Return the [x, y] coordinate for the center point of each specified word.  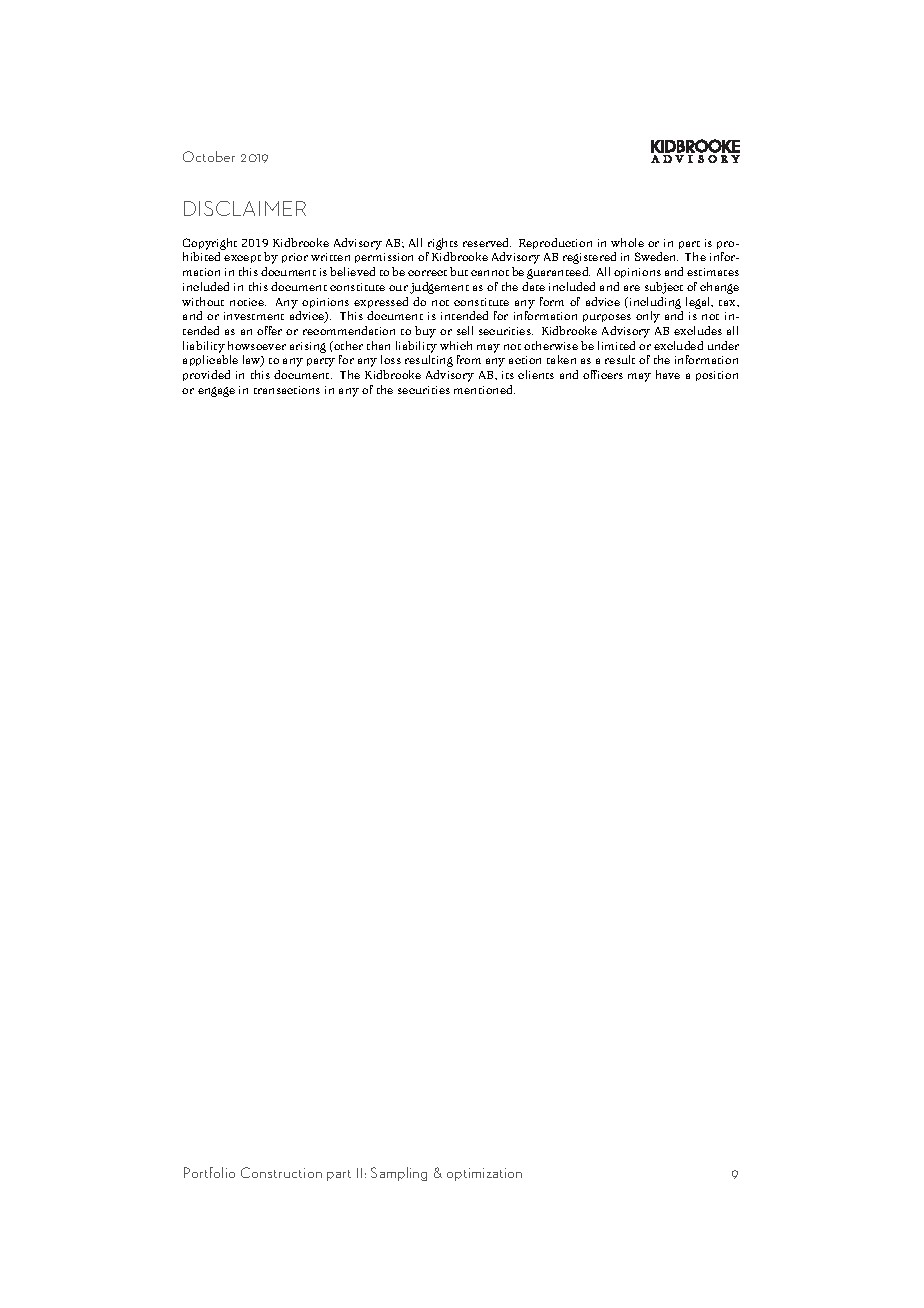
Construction [281, 1172]
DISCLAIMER [245, 208]
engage [216, 392]
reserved [487, 242]
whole [627, 242]
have [668, 374]
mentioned [484, 389]
